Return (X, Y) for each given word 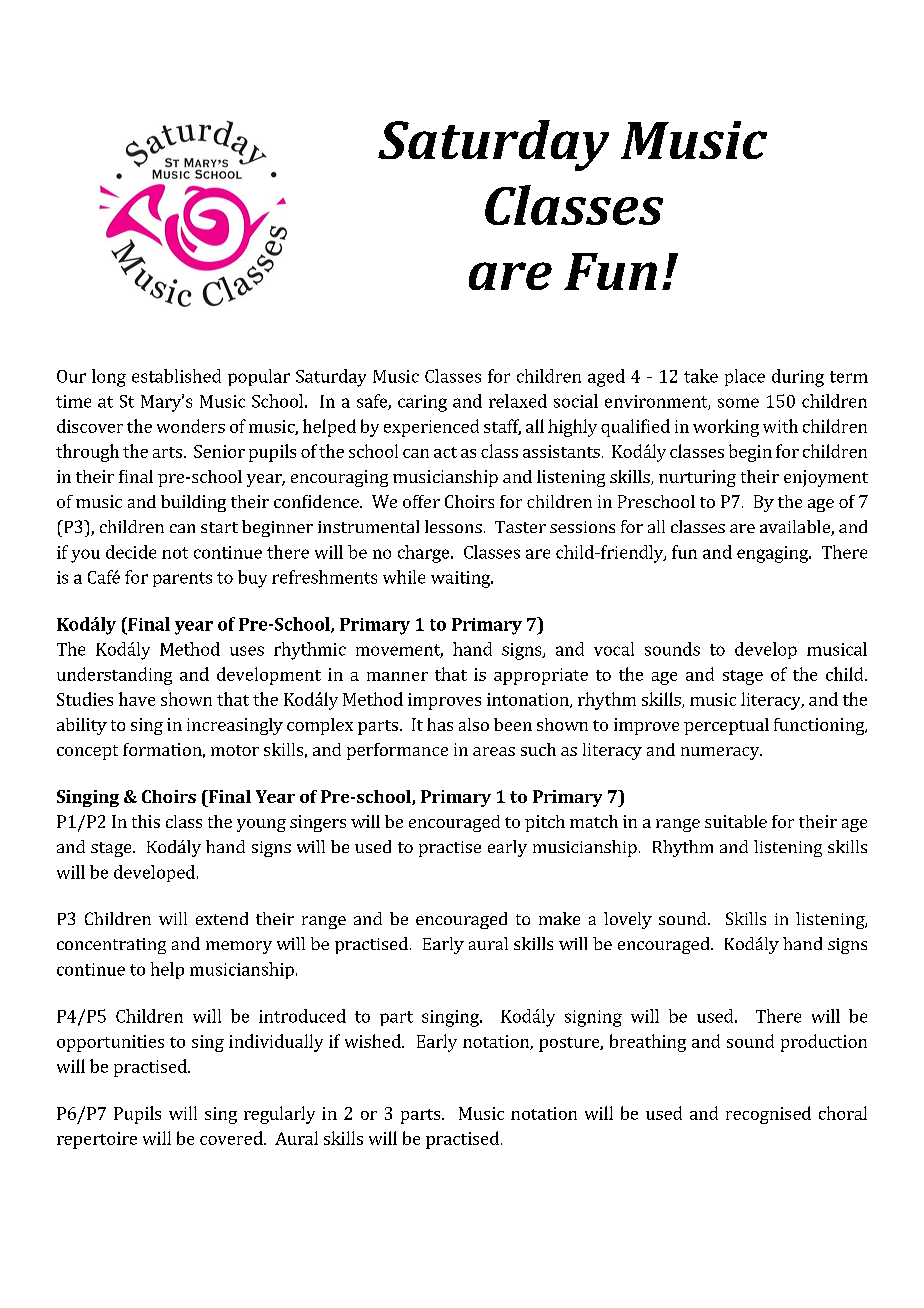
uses (247, 651)
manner (397, 676)
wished (374, 1041)
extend (222, 918)
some (738, 403)
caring (422, 403)
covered (232, 1138)
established (176, 376)
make (559, 918)
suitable (736, 821)
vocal (614, 649)
